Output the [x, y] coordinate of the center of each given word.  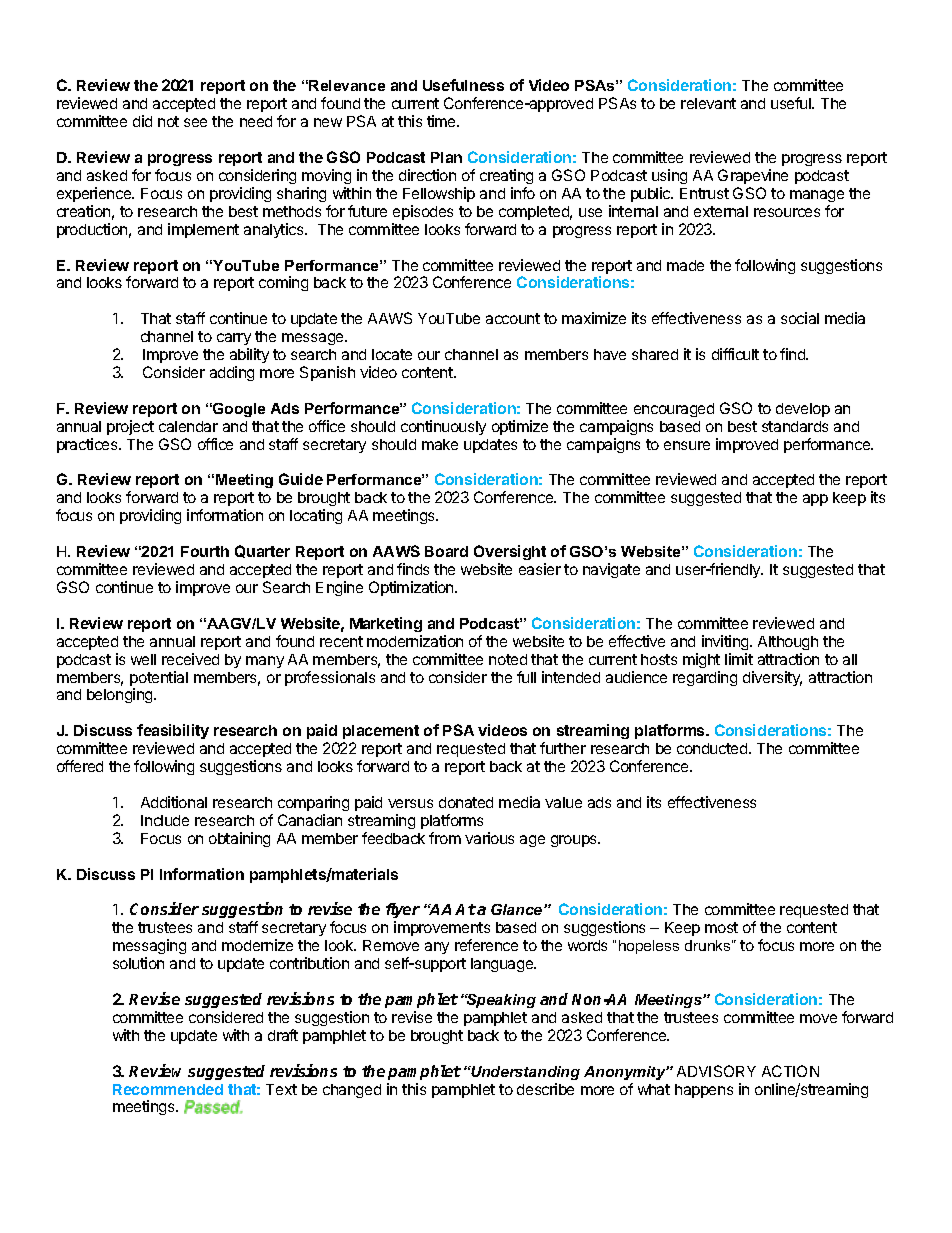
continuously [443, 427]
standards [795, 426]
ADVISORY [716, 1071]
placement [381, 732]
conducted [713, 748]
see [195, 122]
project [130, 427]
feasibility [173, 731]
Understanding [524, 1073]
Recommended [168, 1089]
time [442, 121]
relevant [708, 103]
